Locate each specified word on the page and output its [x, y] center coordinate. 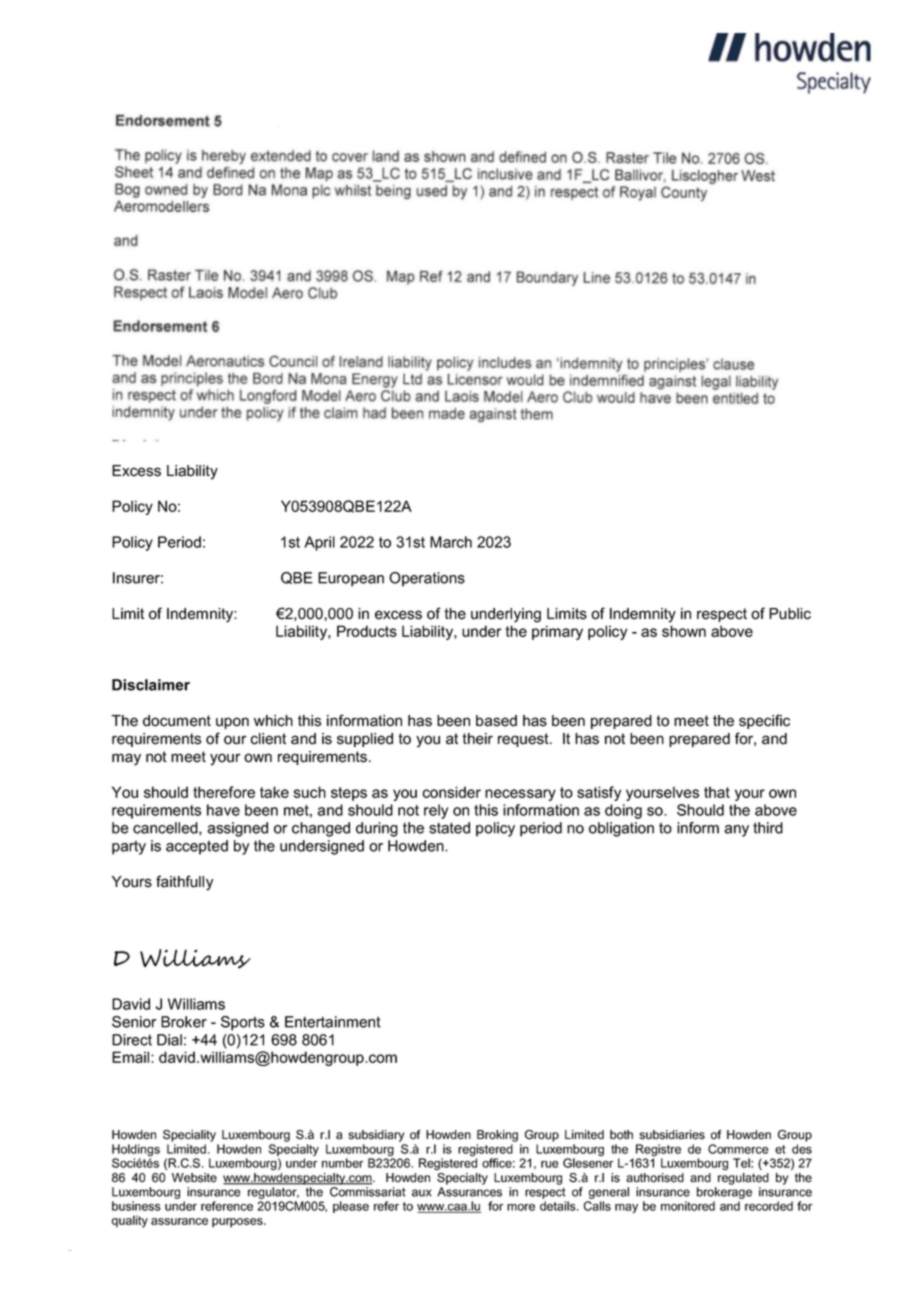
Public [790, 614]
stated [449, 828]
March [451, 542]
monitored [688, 1206]
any [736, 831]
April [319, 543]
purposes [238, 1223]
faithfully [184, 883]
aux [422, 1193]
